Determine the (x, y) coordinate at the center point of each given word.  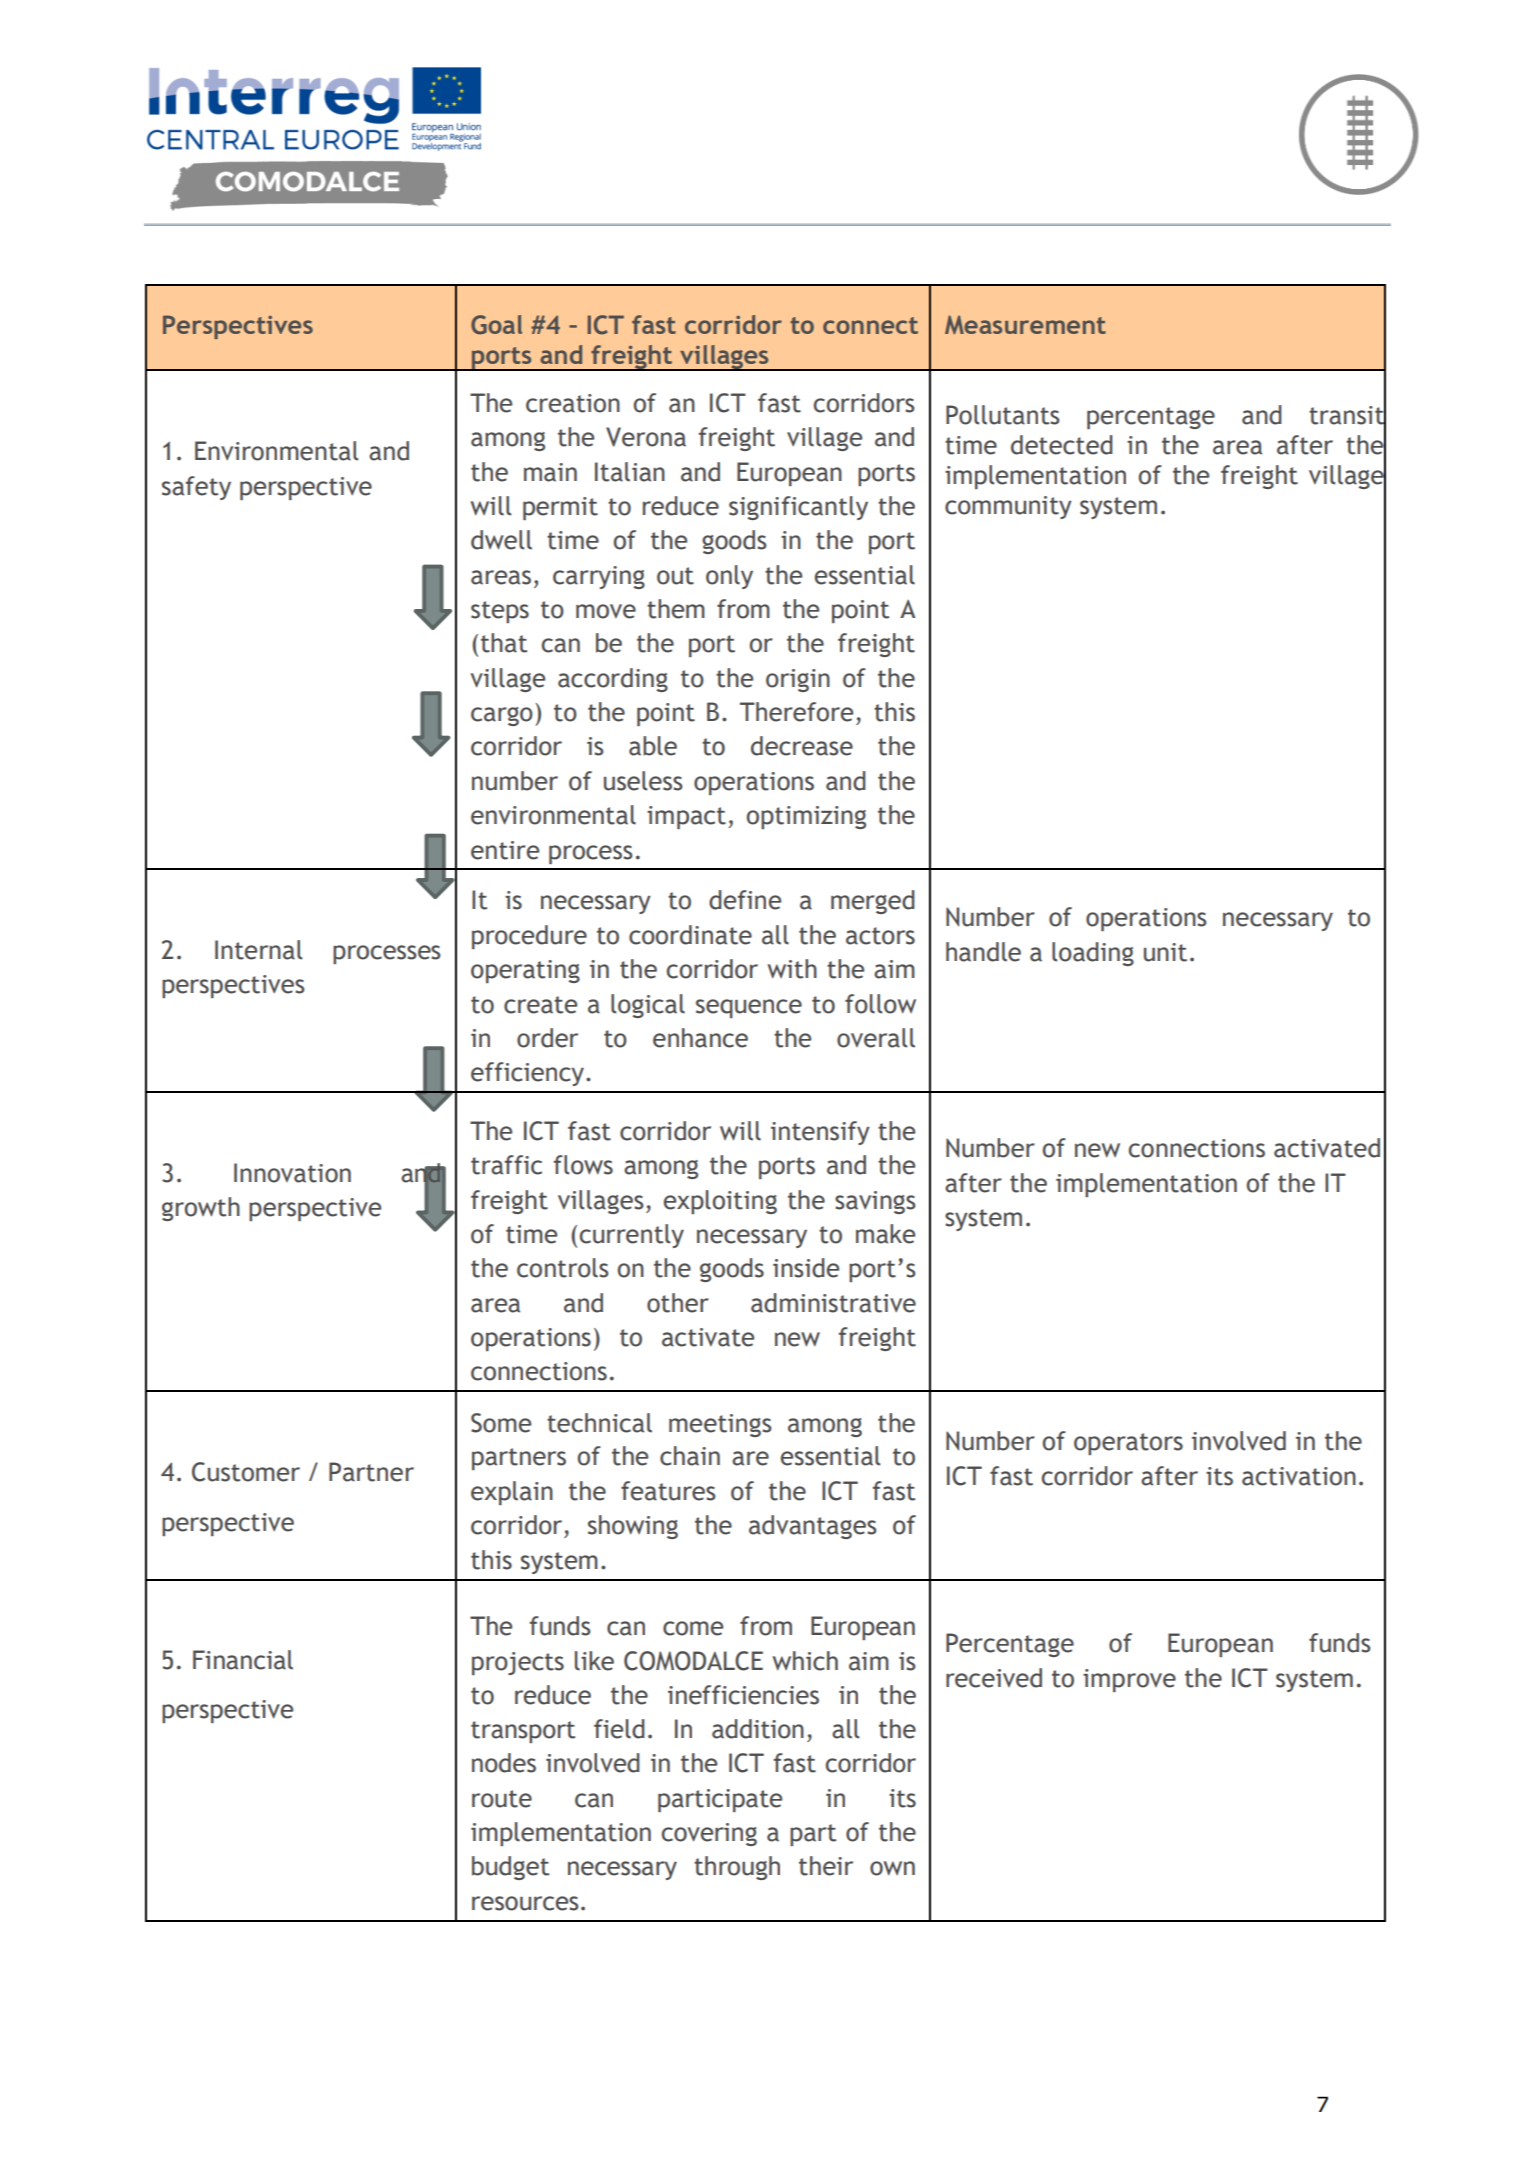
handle (983, 952)
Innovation (292, 1173)
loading (1093, 954)
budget (510, 1868)
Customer (246, 1472)
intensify (820, 1133)
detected (1062, 445)
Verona (646, 437)
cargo (502, 716)
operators (1128, 1444)
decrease (802, 746)
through (737, 1868)
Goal (496, 325)
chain (690, 1456)
